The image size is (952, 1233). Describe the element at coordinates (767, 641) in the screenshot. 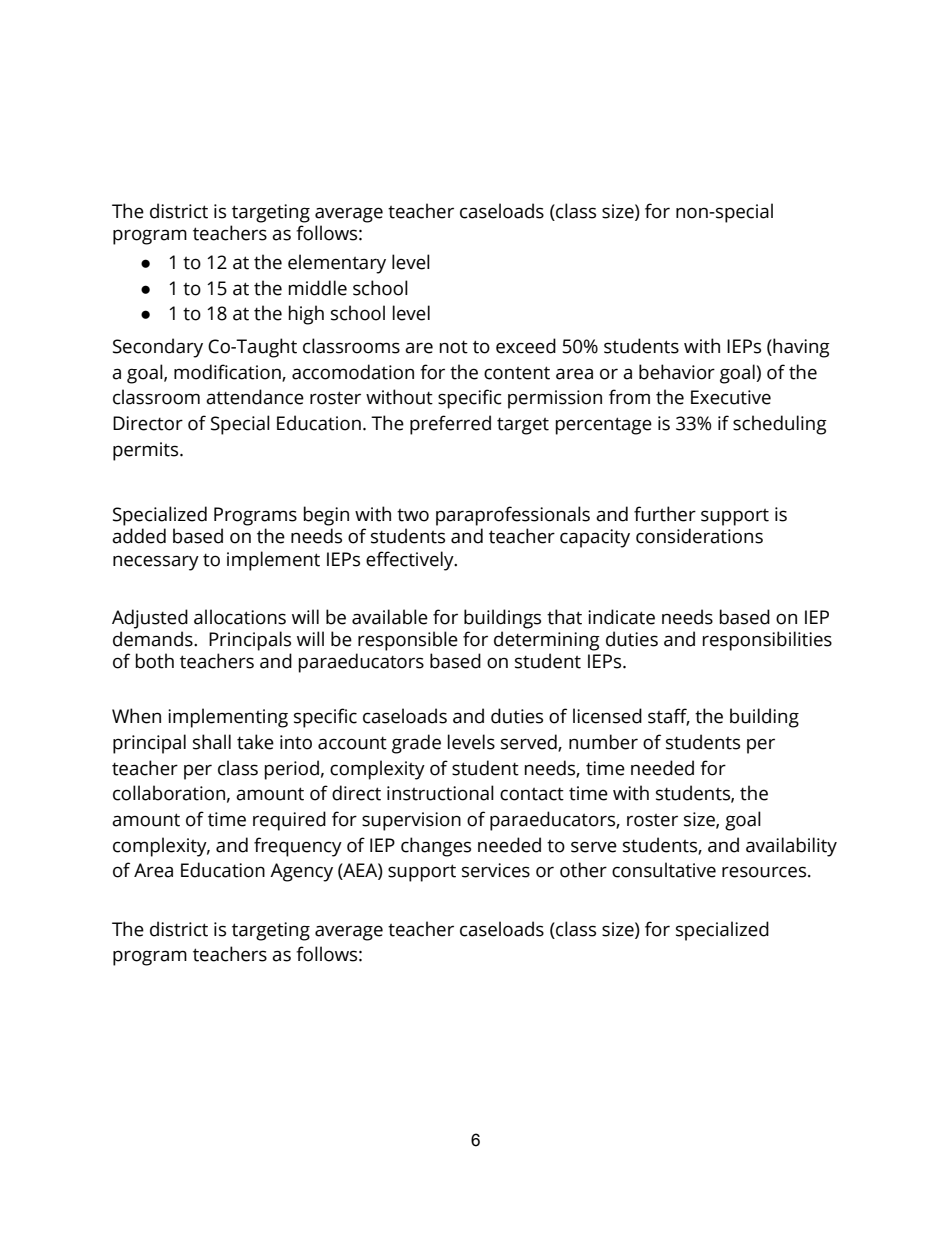

I see `responsibilities` at that location.
